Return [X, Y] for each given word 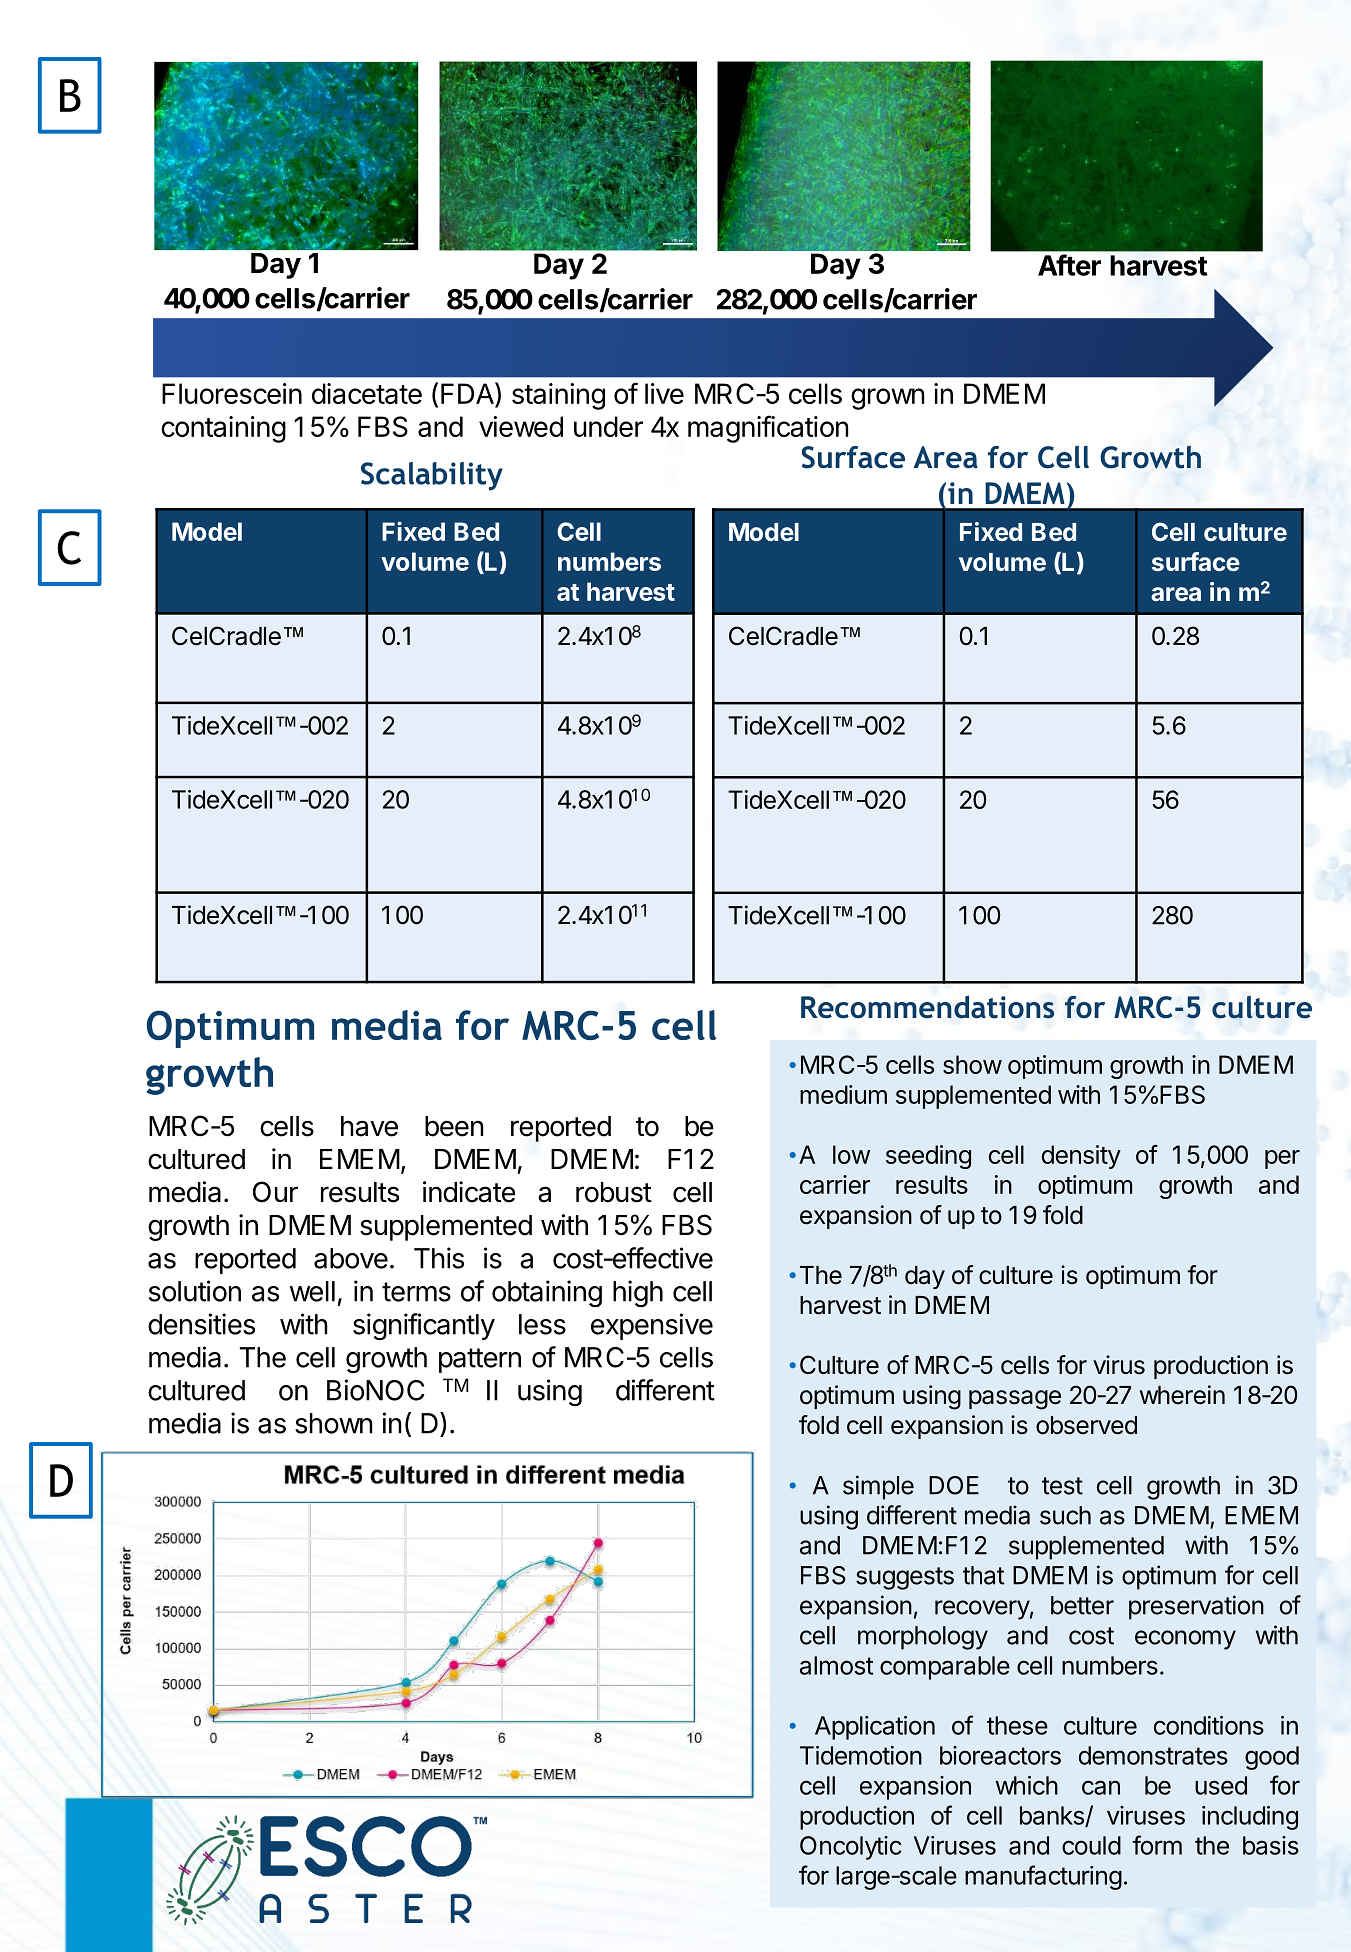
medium [843, 1094]
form [1157, 1845]
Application [875, 1728]
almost [836, 1665]
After [1069, 265]
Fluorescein [232, 393]
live [664, 393]
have [369, 1126]
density [1081, 1157]
